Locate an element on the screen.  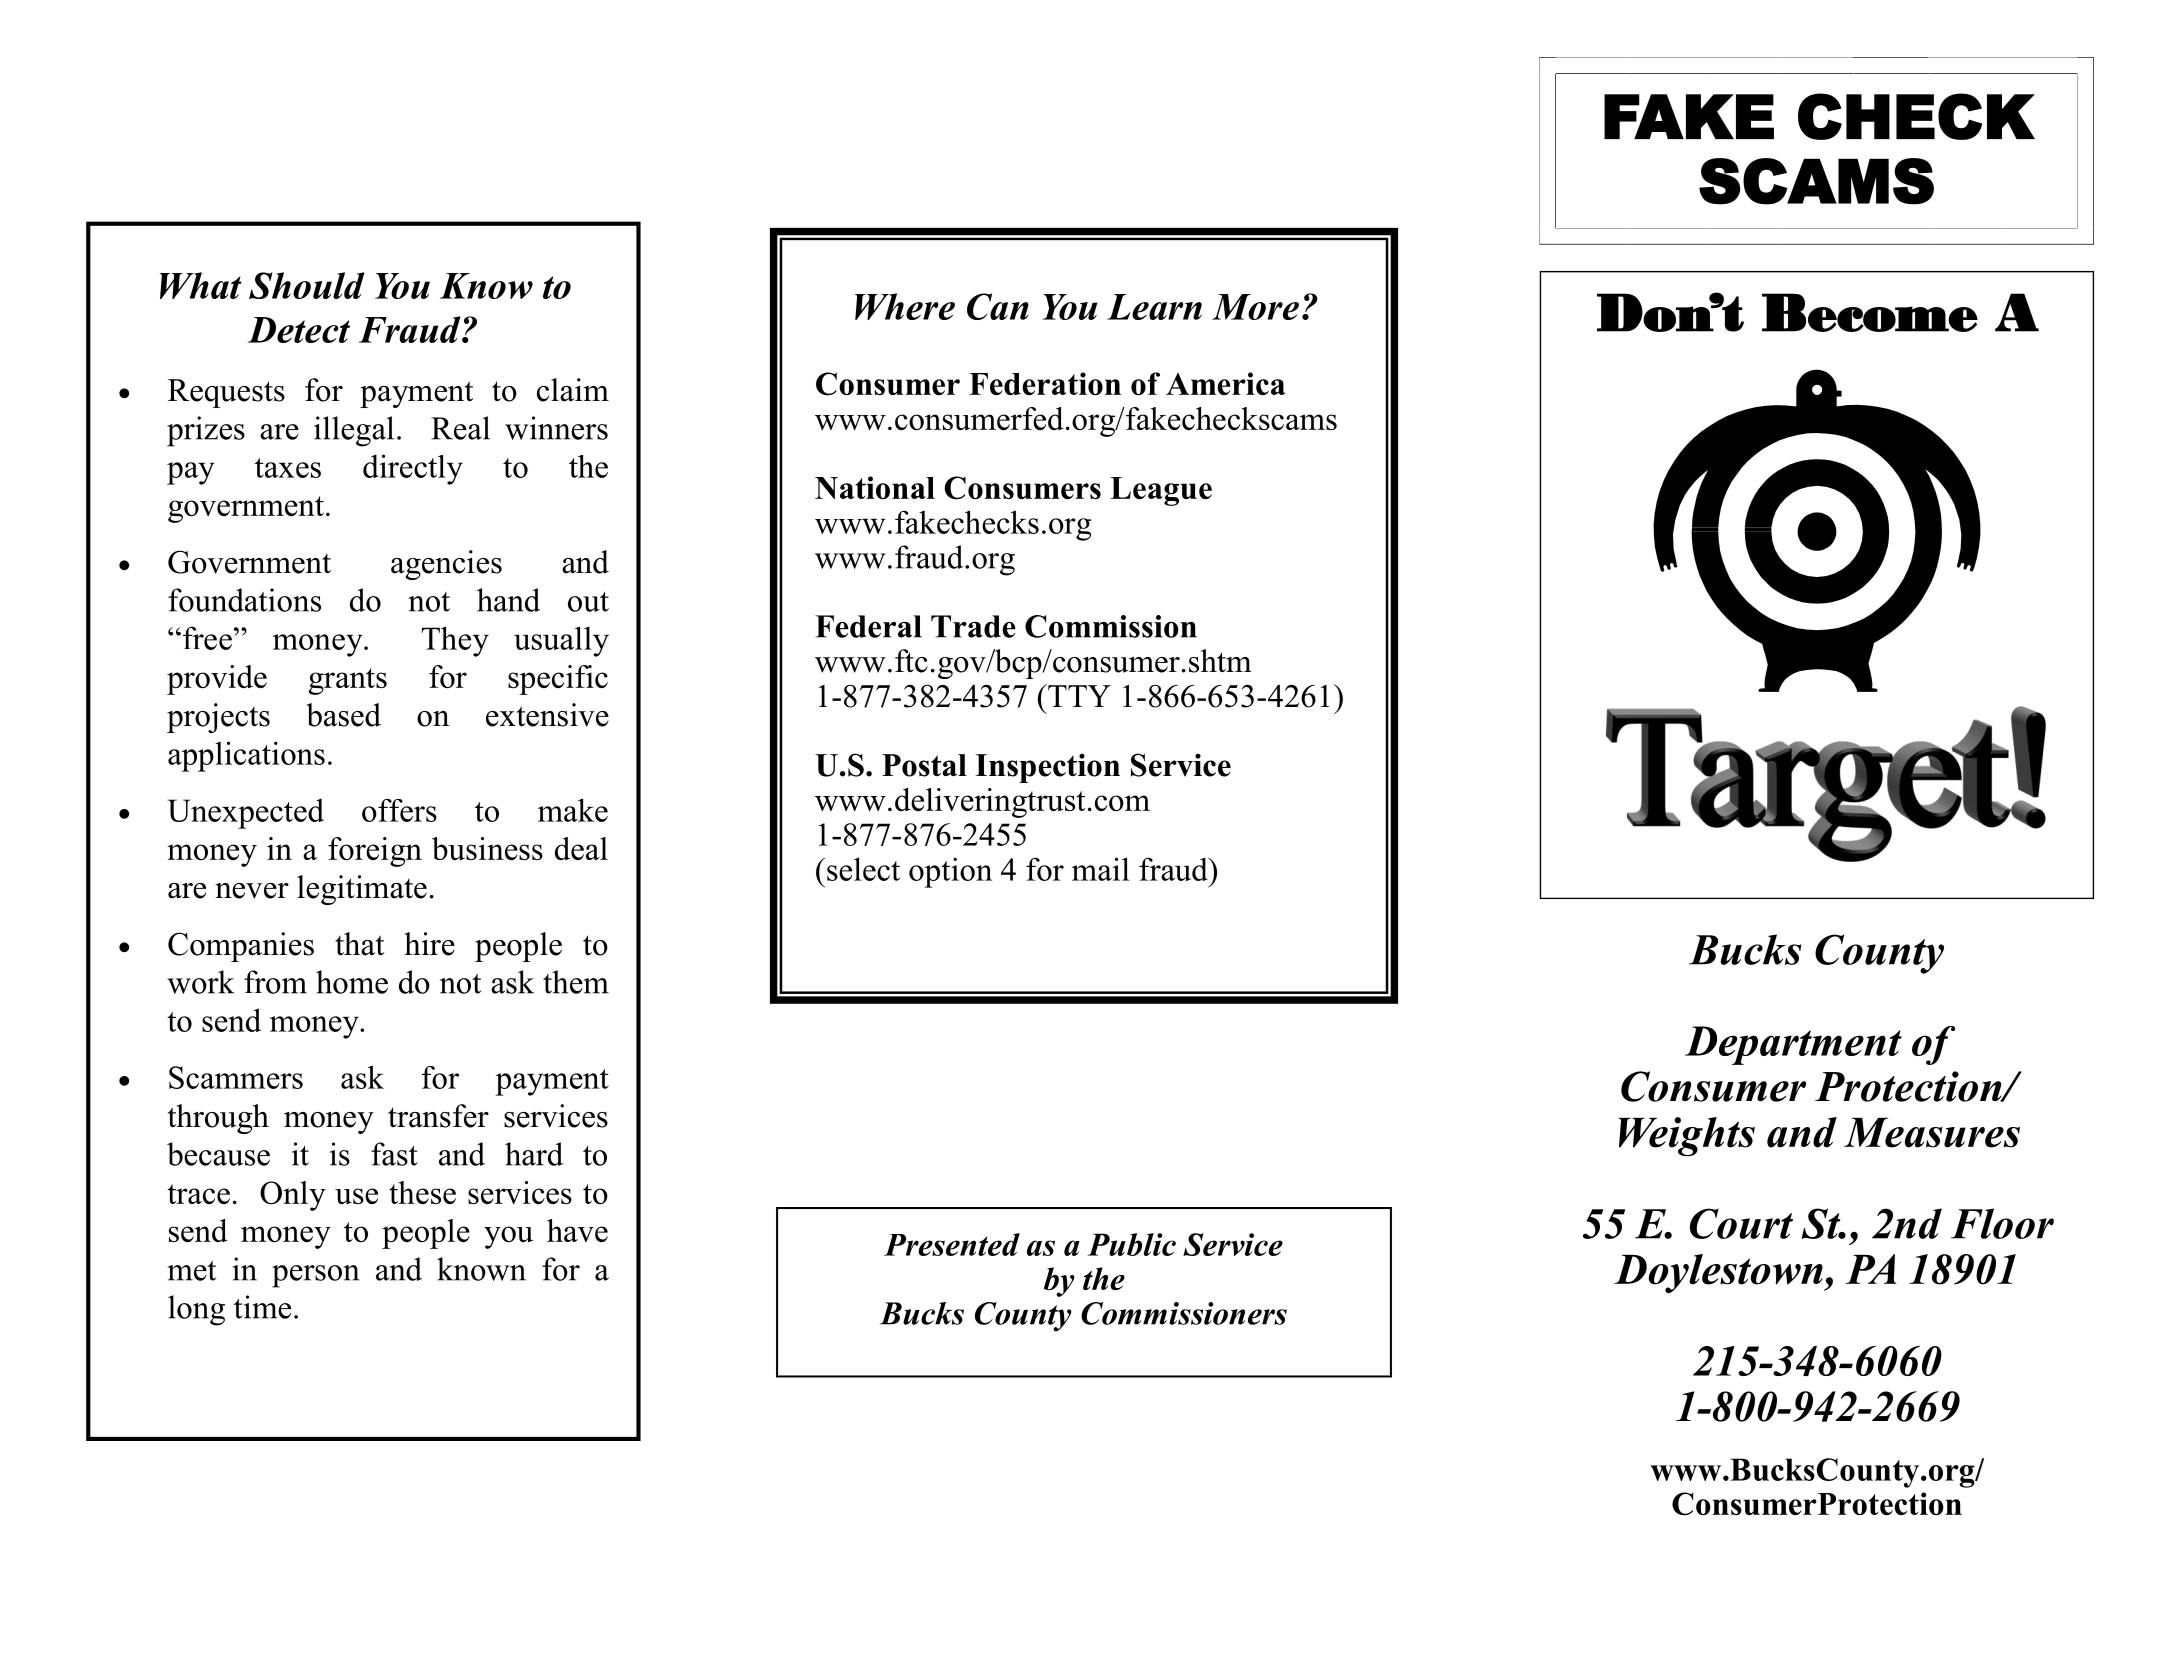
mail is located at coordinates (1101, 869).
